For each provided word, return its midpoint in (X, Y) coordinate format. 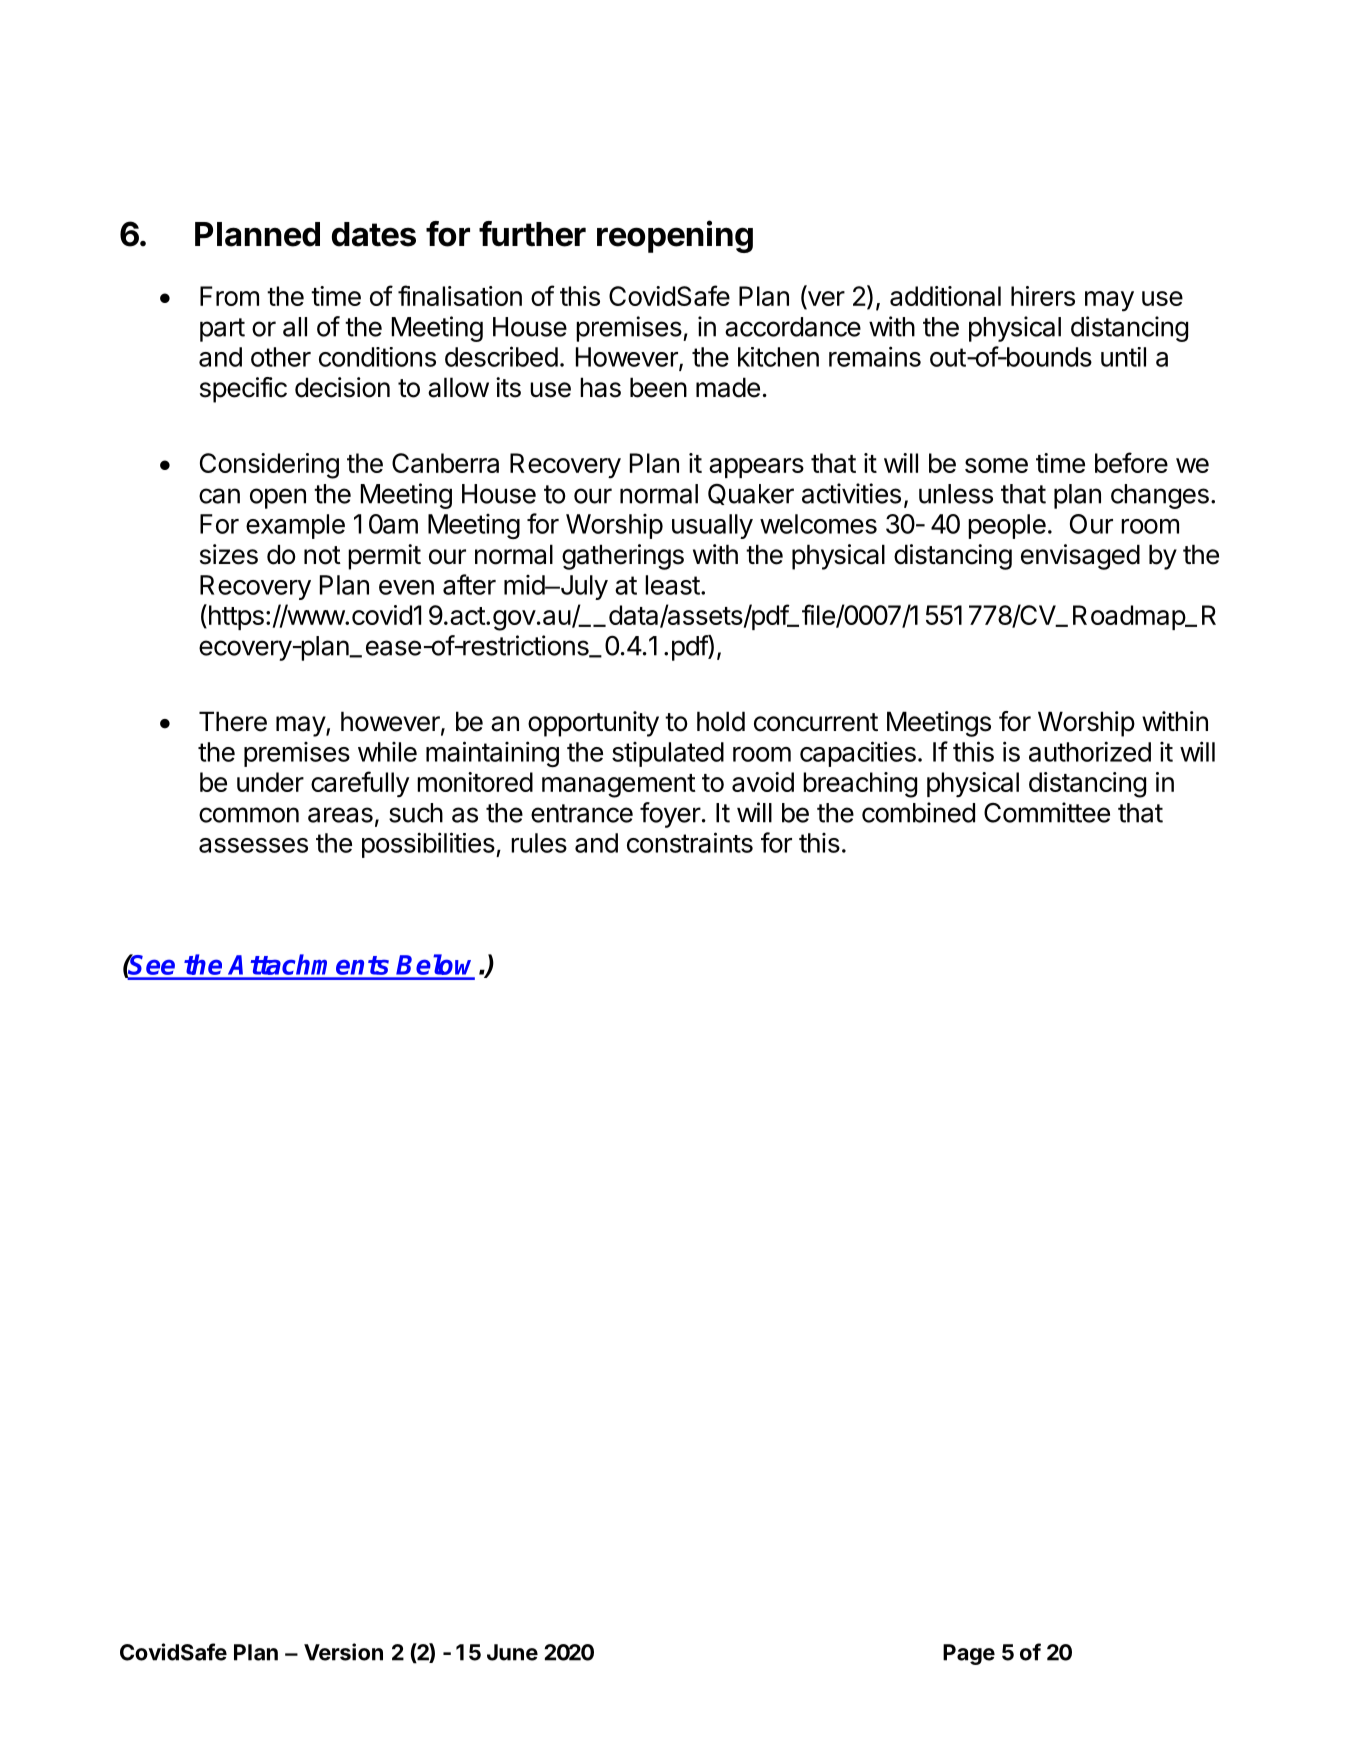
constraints (690, 842)
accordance (793, 327)
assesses (253, 845)
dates (374, 234)
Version (343, 1652)
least (672, 585)
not (322, 555)
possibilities (428, 845)
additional (945, 296)
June (512, 1652)
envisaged (1080, 557)
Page (969, 1654)
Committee (1047, 812)
